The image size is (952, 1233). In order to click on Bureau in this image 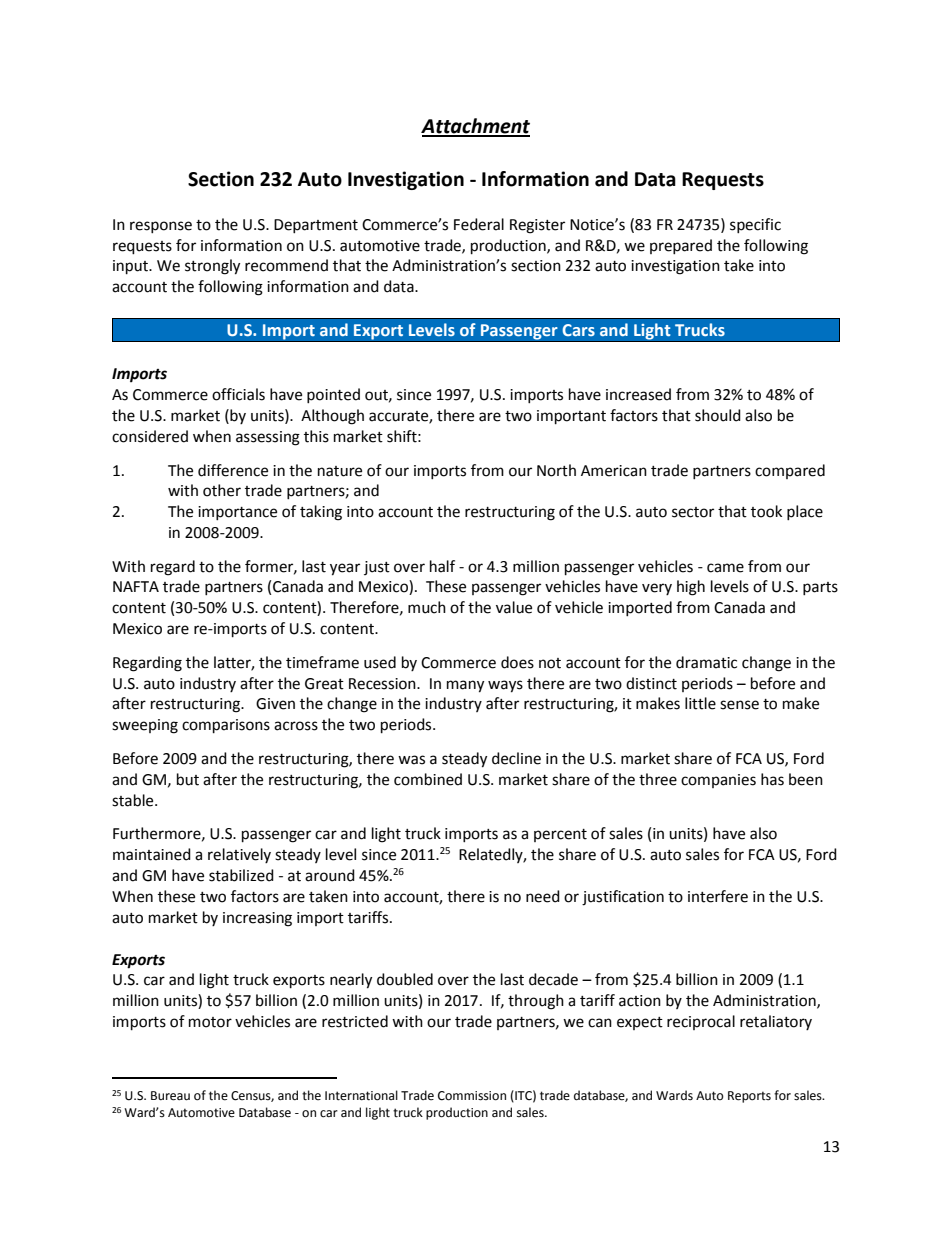, I will do `click(170, 1096)`.
